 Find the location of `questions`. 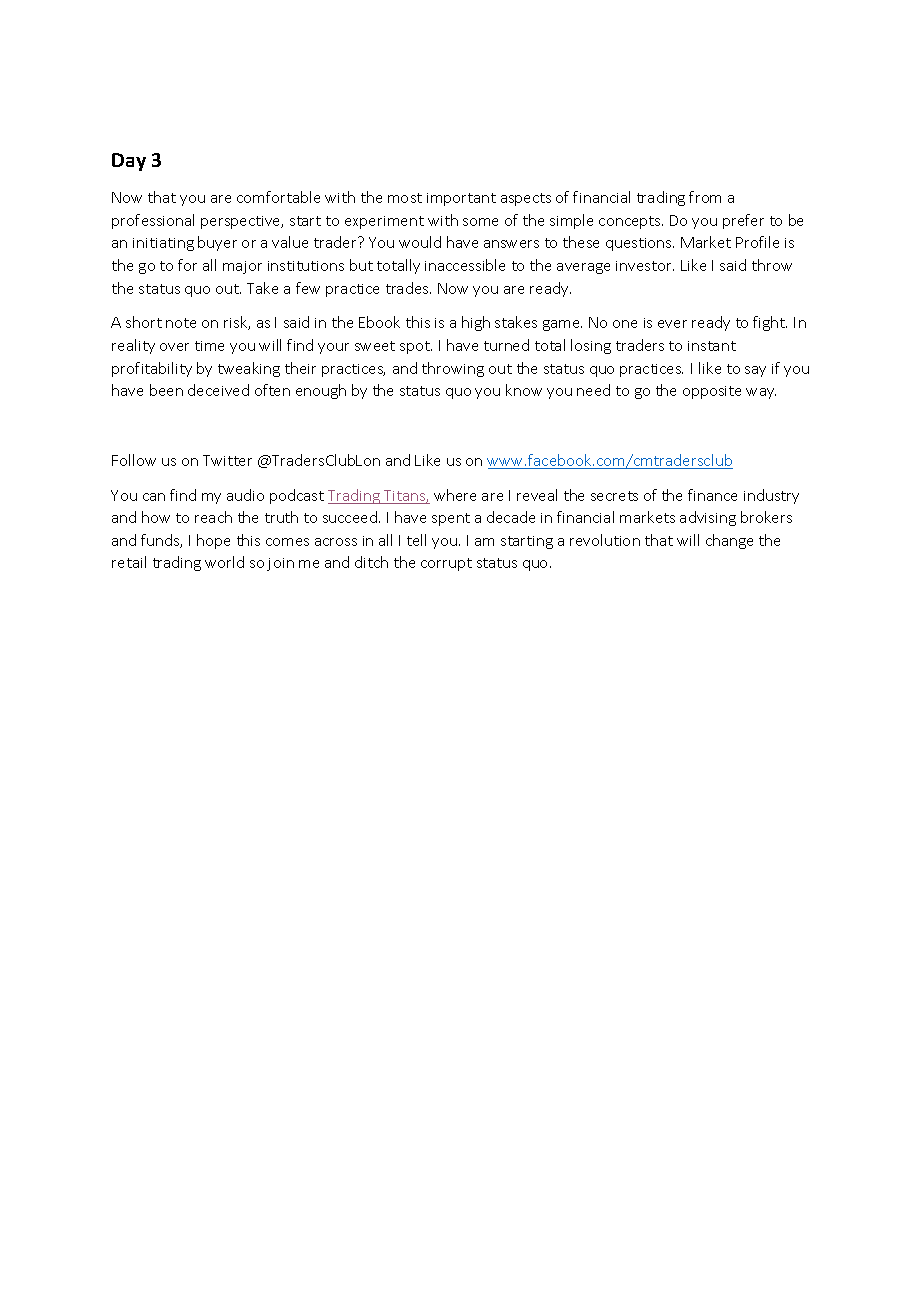

questions is located at coordinates (640, 244).
